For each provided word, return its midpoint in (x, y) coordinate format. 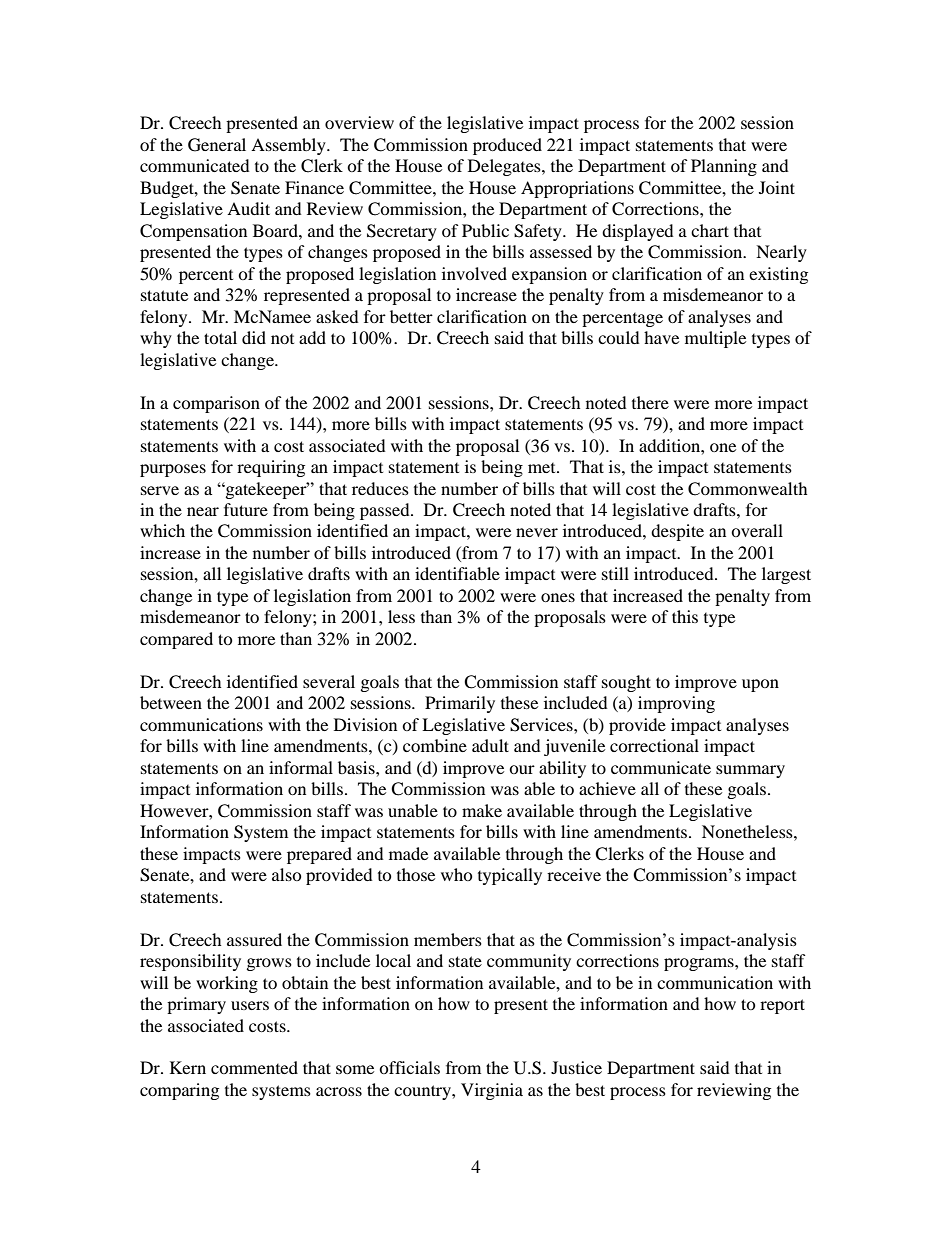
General (217, 145)
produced (507, 146)
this (685, 616)
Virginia (492, 1091)
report (782, 1006)
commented (254, 1067)
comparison (216, 404)
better (411, 316)
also (287, 874)
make (482, 810)
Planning (724, 167)
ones (558, 597)
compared (176, 640)
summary (750, 771)
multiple (715, 339)
